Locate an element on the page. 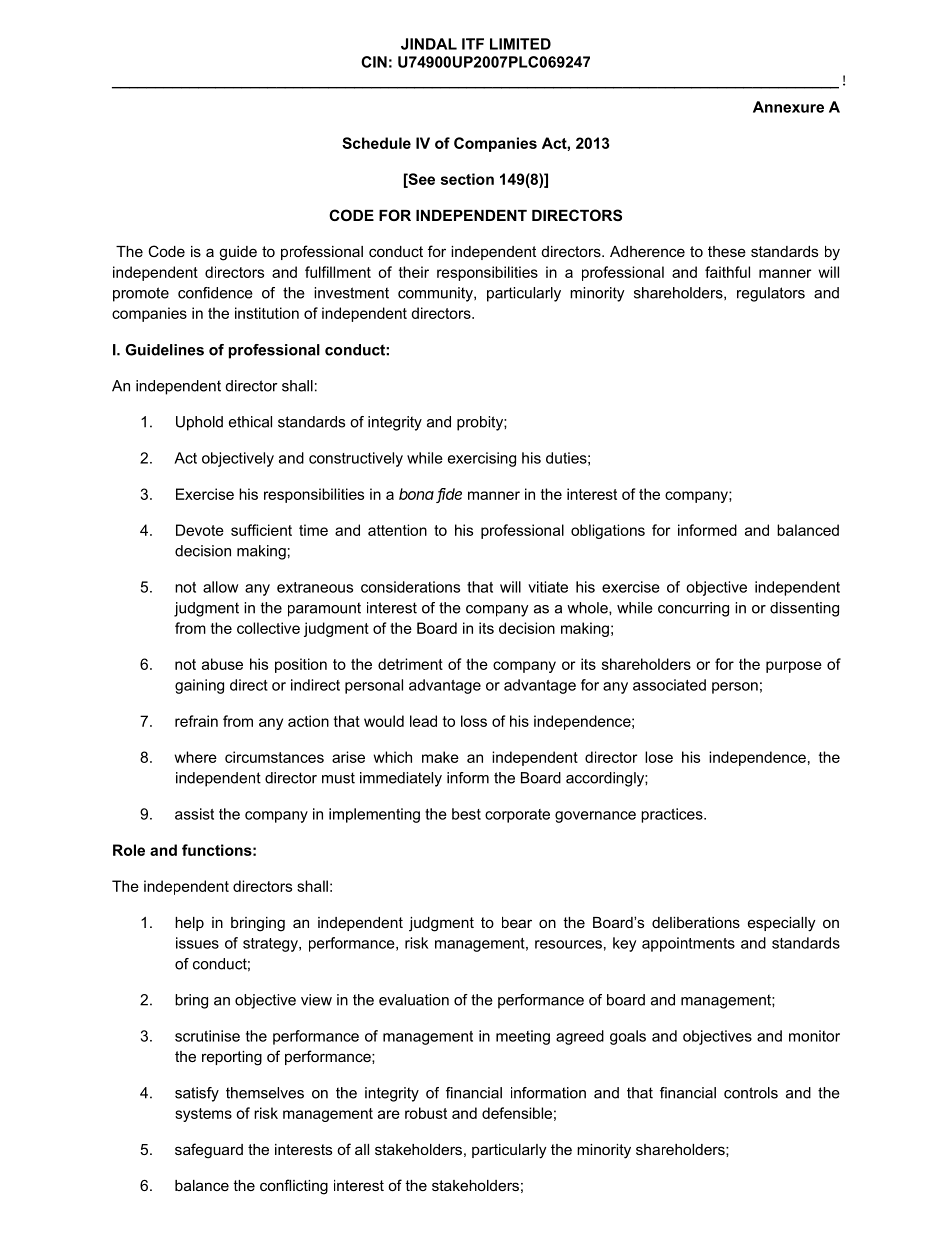 Image resolution: width=952 pixels, height=1233 pixels. deliberations is located at coordinates (696, 922).
